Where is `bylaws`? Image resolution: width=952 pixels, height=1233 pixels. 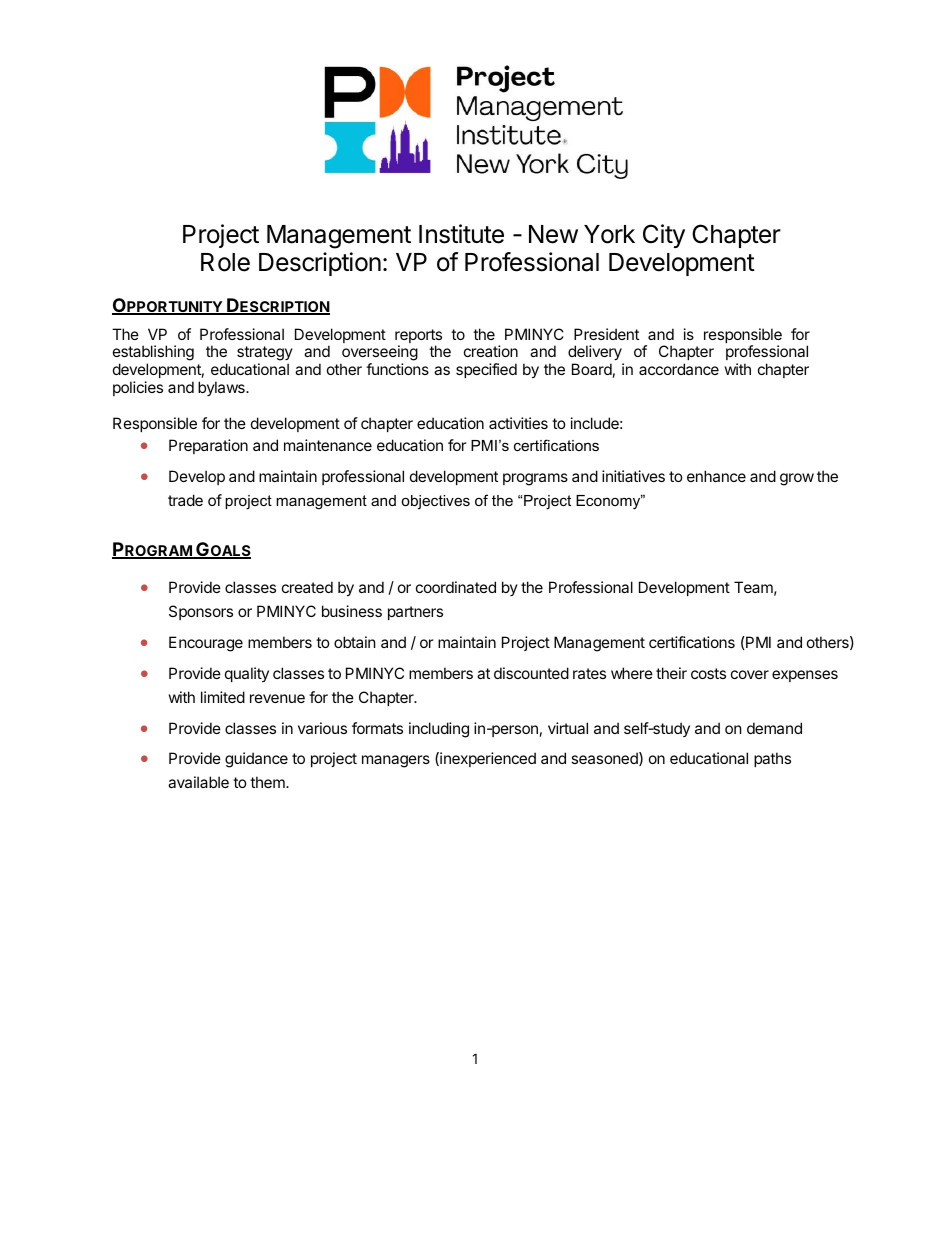 bylaws is located at coordinates (222, 388).
